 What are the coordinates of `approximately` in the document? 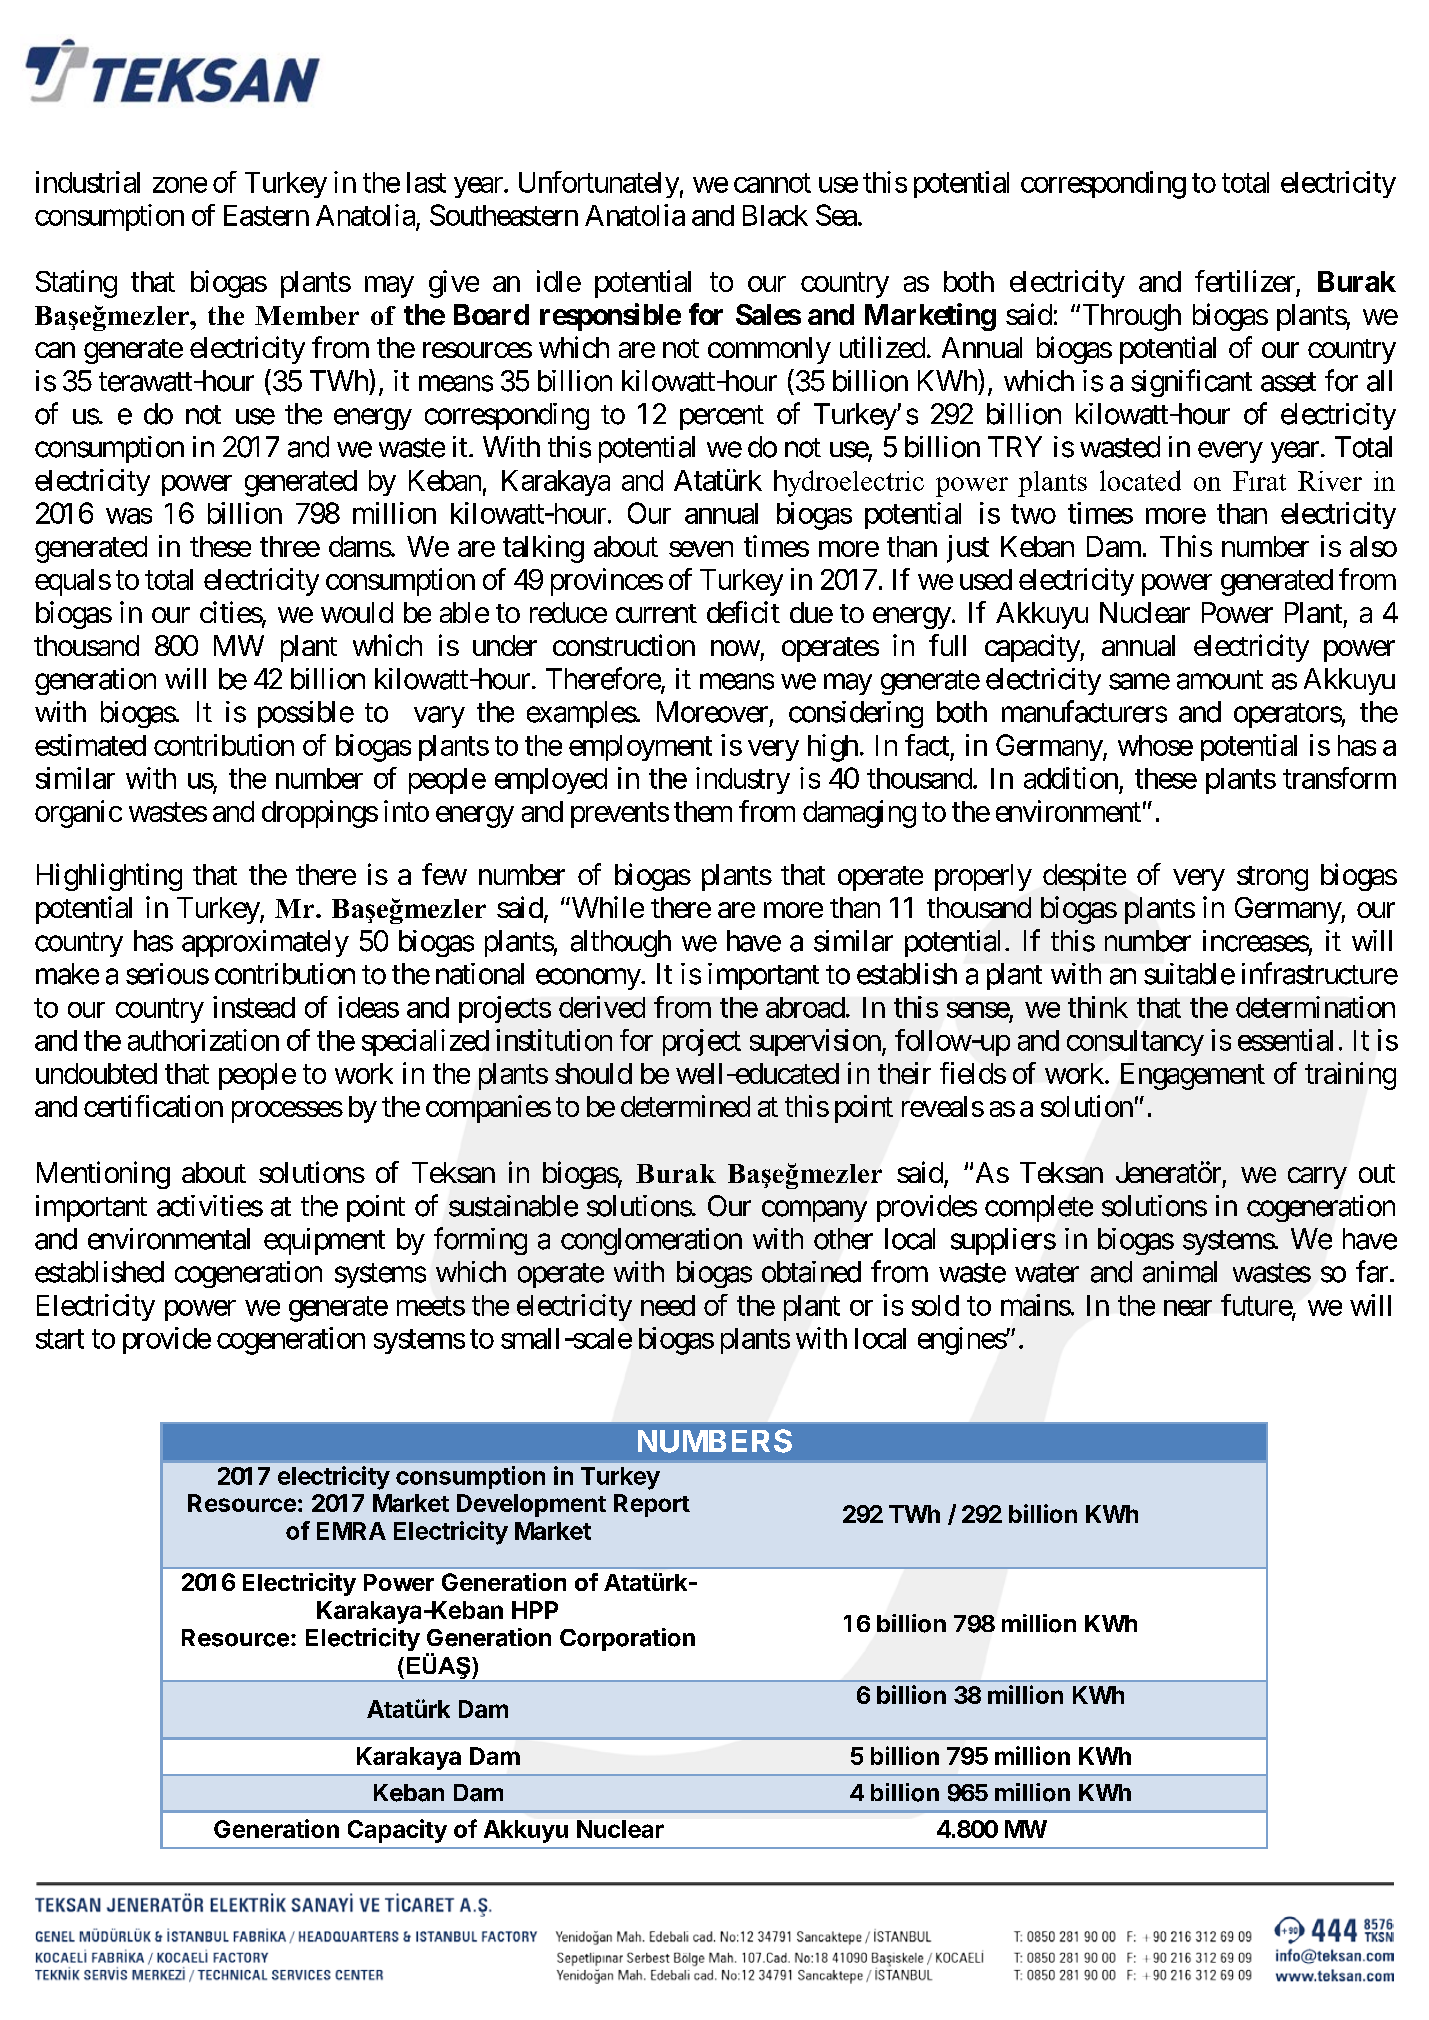 It's located at (265, 943).
